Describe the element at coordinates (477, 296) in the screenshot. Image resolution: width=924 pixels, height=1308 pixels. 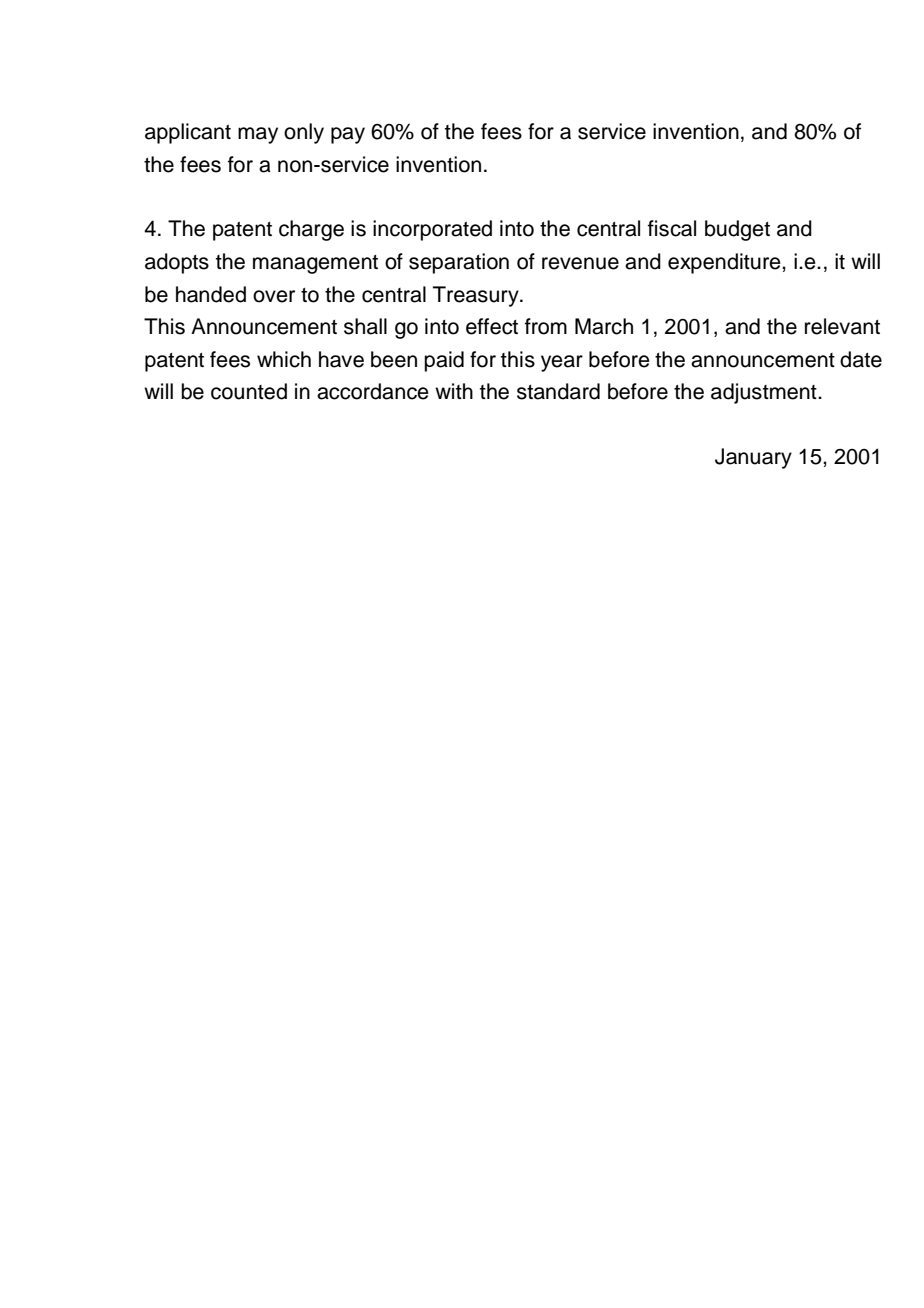
I see `Treasury` at that location.
